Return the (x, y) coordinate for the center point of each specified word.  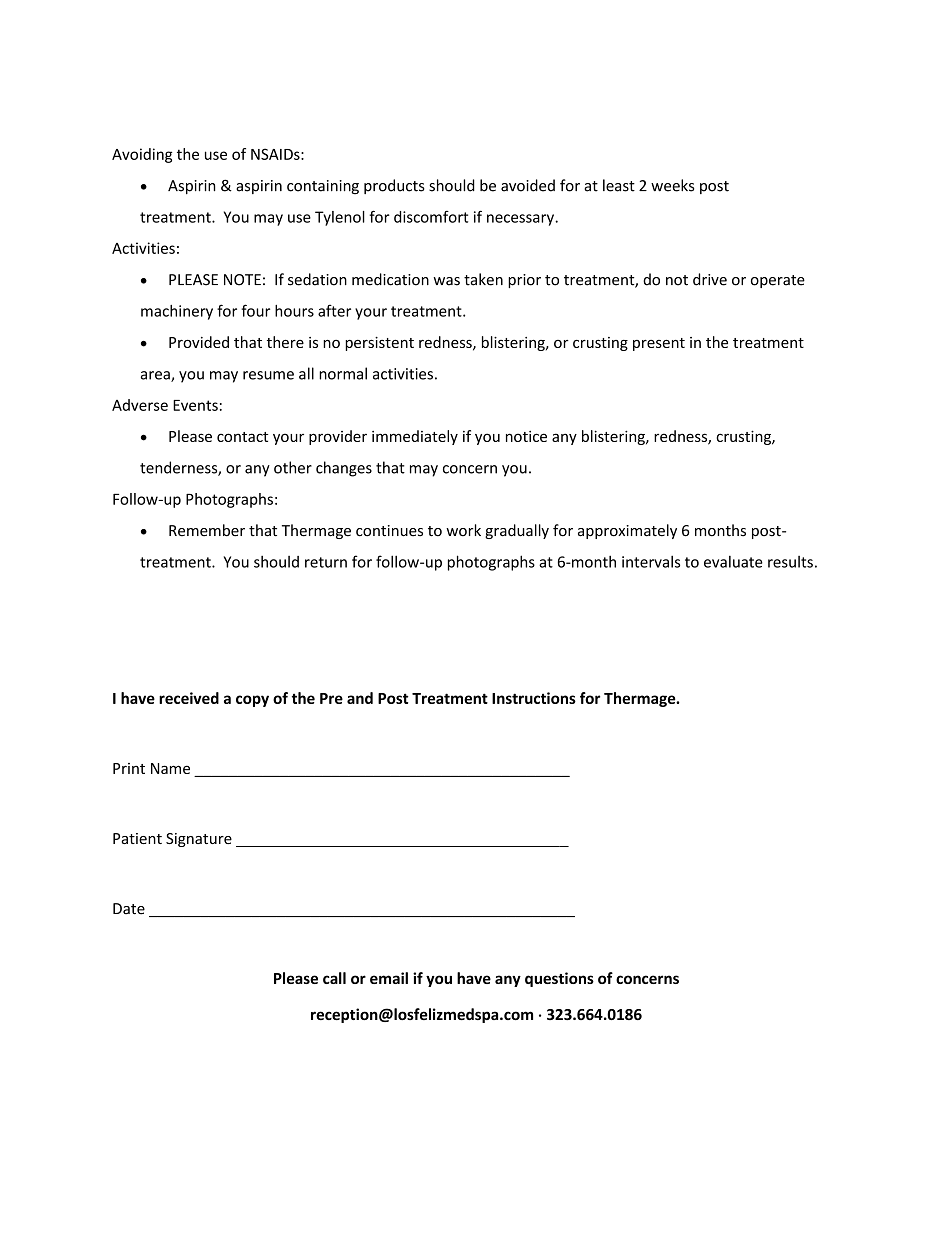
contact (242, 437)
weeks (672, 185)
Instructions (534, 698)
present (659, 344)
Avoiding (142, 155)
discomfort (431, 217)
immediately (415, 437)
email (389, 978)
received (189, 698)
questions (559, 979)
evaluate (733, 562)
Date (129, 909)
